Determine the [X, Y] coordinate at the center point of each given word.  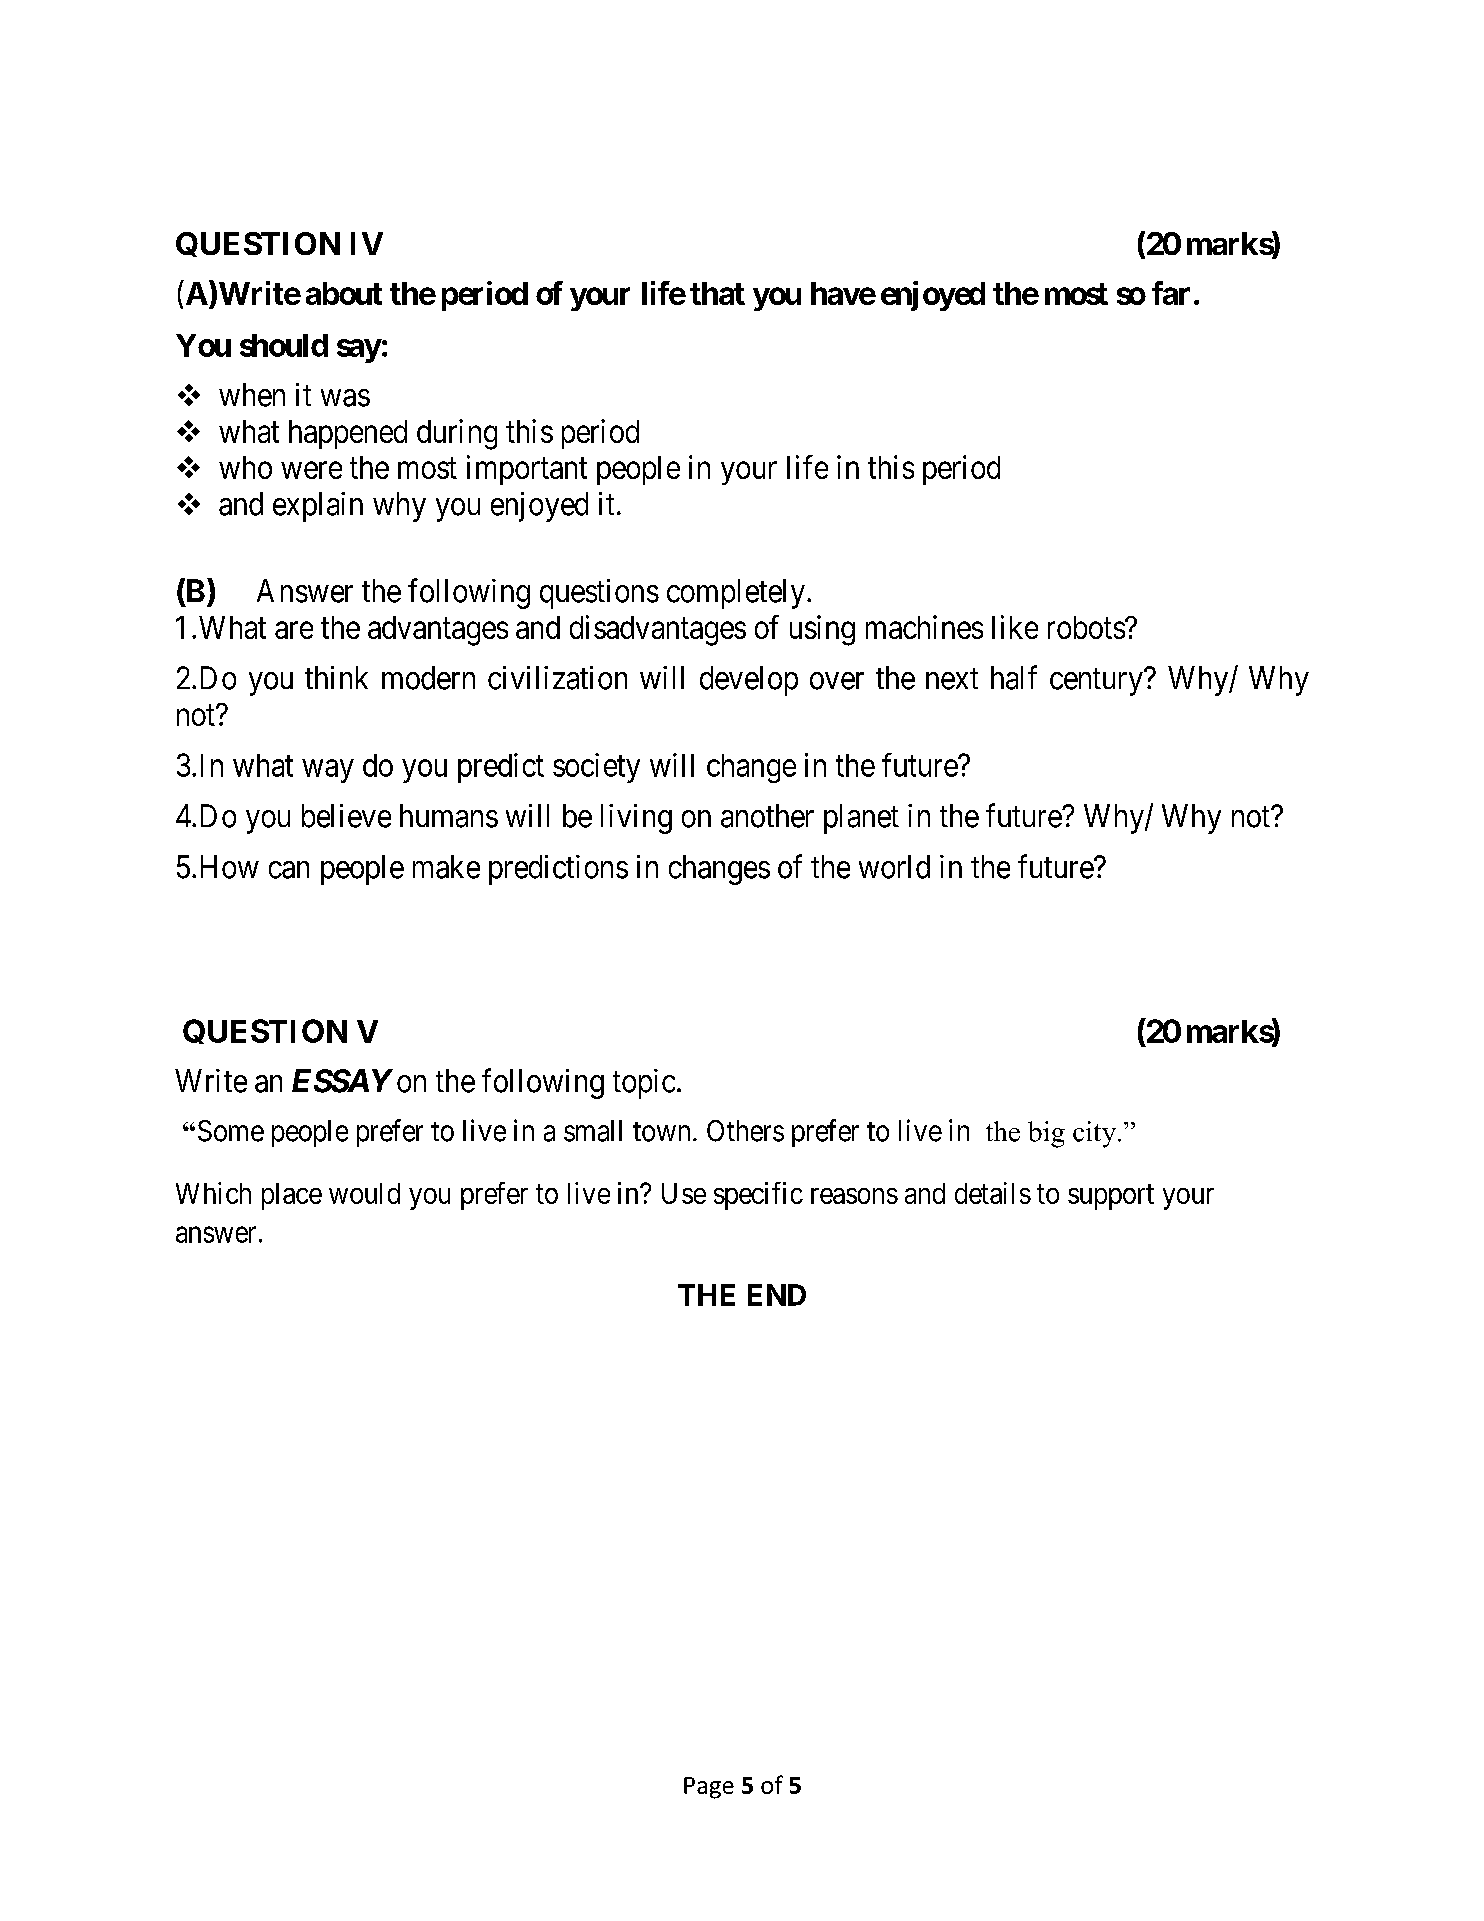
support [1111, 1197]
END [777, 1295]
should [284, 345]
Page [709, 1788]
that [717, 293]
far [1171, 293]
